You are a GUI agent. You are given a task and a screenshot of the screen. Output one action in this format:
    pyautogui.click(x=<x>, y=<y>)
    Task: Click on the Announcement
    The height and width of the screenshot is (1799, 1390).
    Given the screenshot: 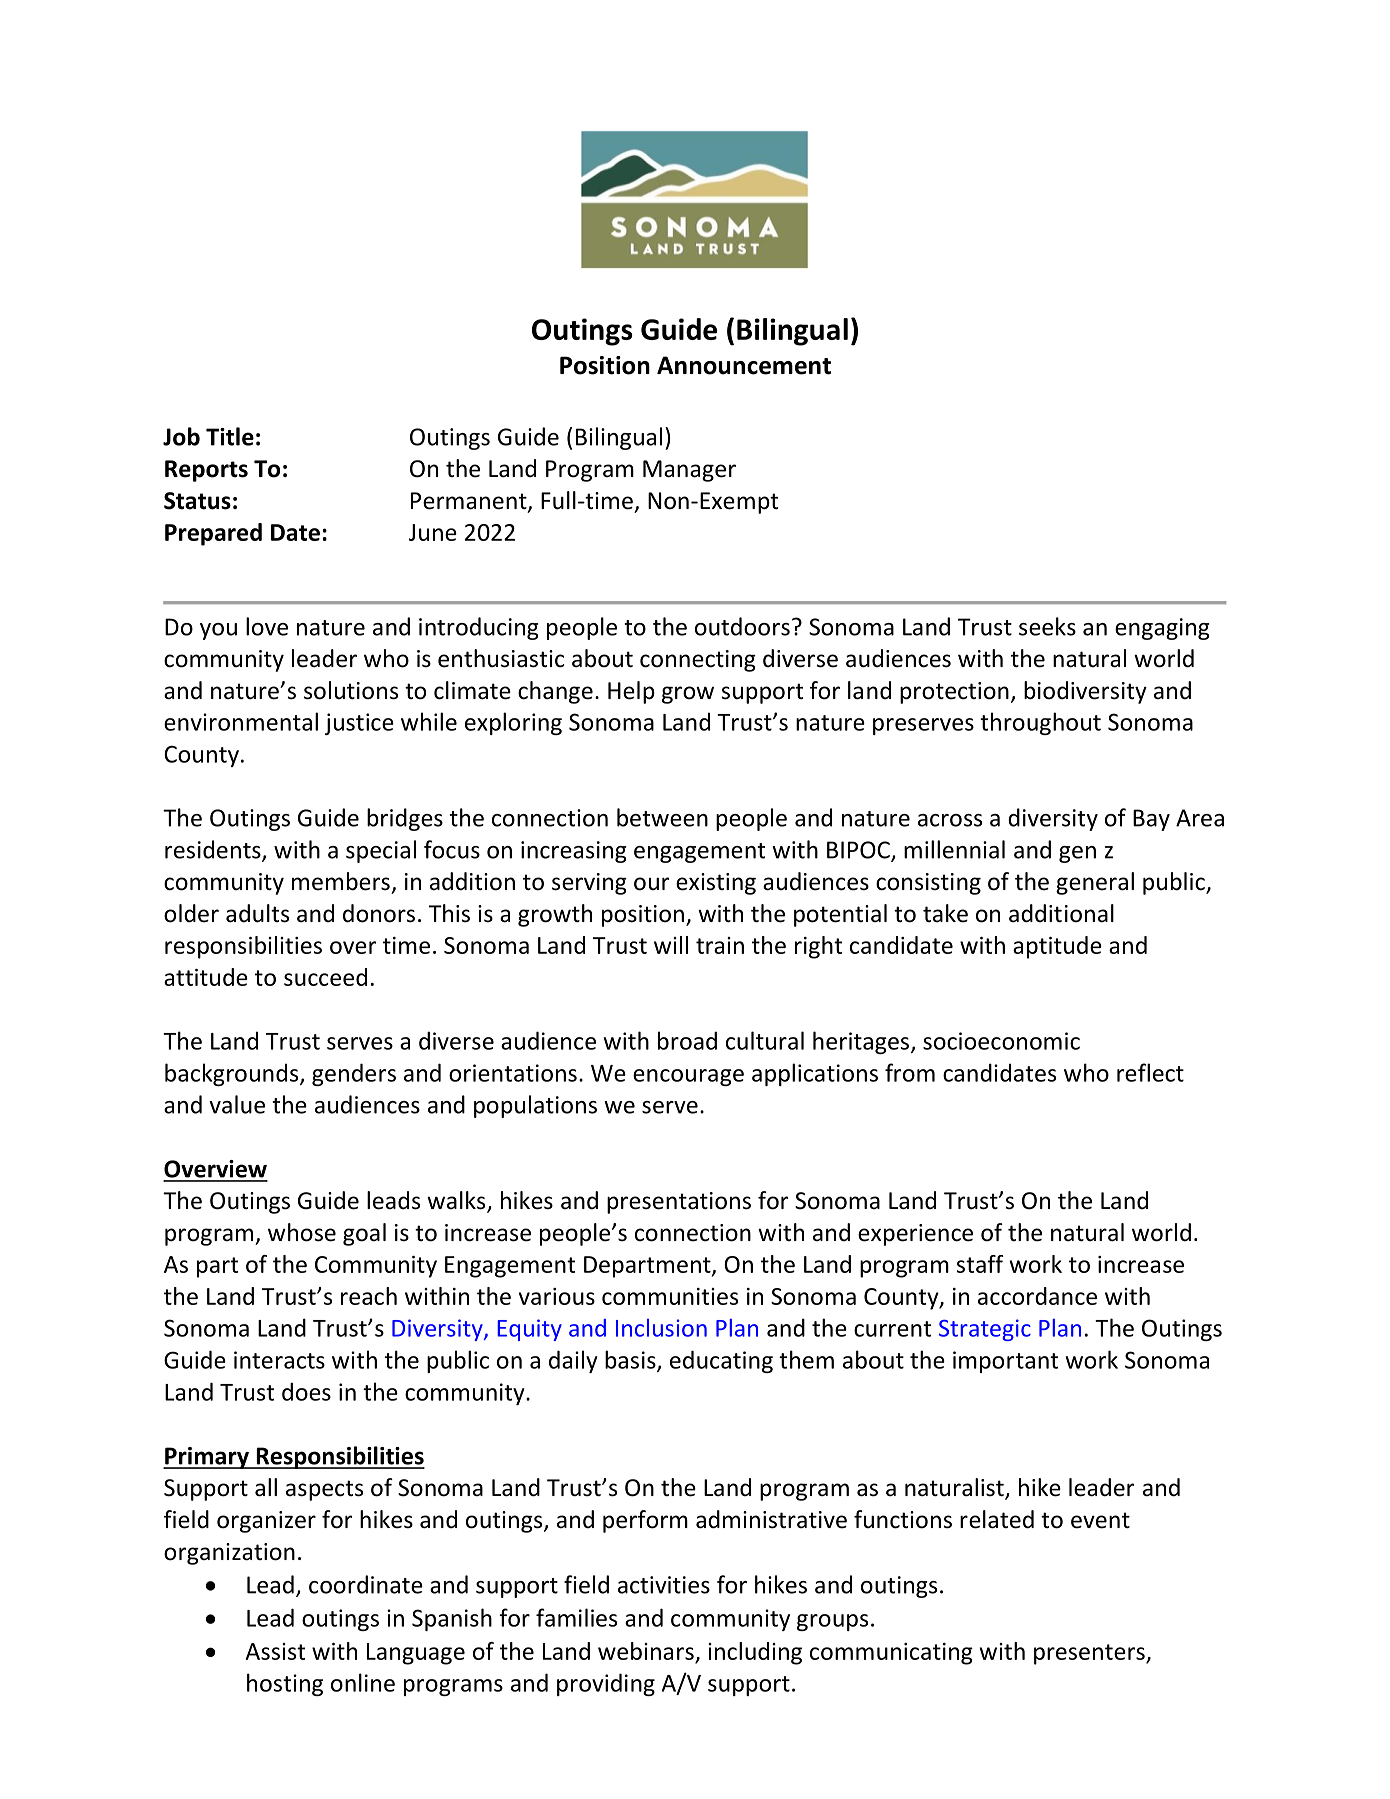 What is the action you would take?
    pyautogui.click(x=744, y=365)
